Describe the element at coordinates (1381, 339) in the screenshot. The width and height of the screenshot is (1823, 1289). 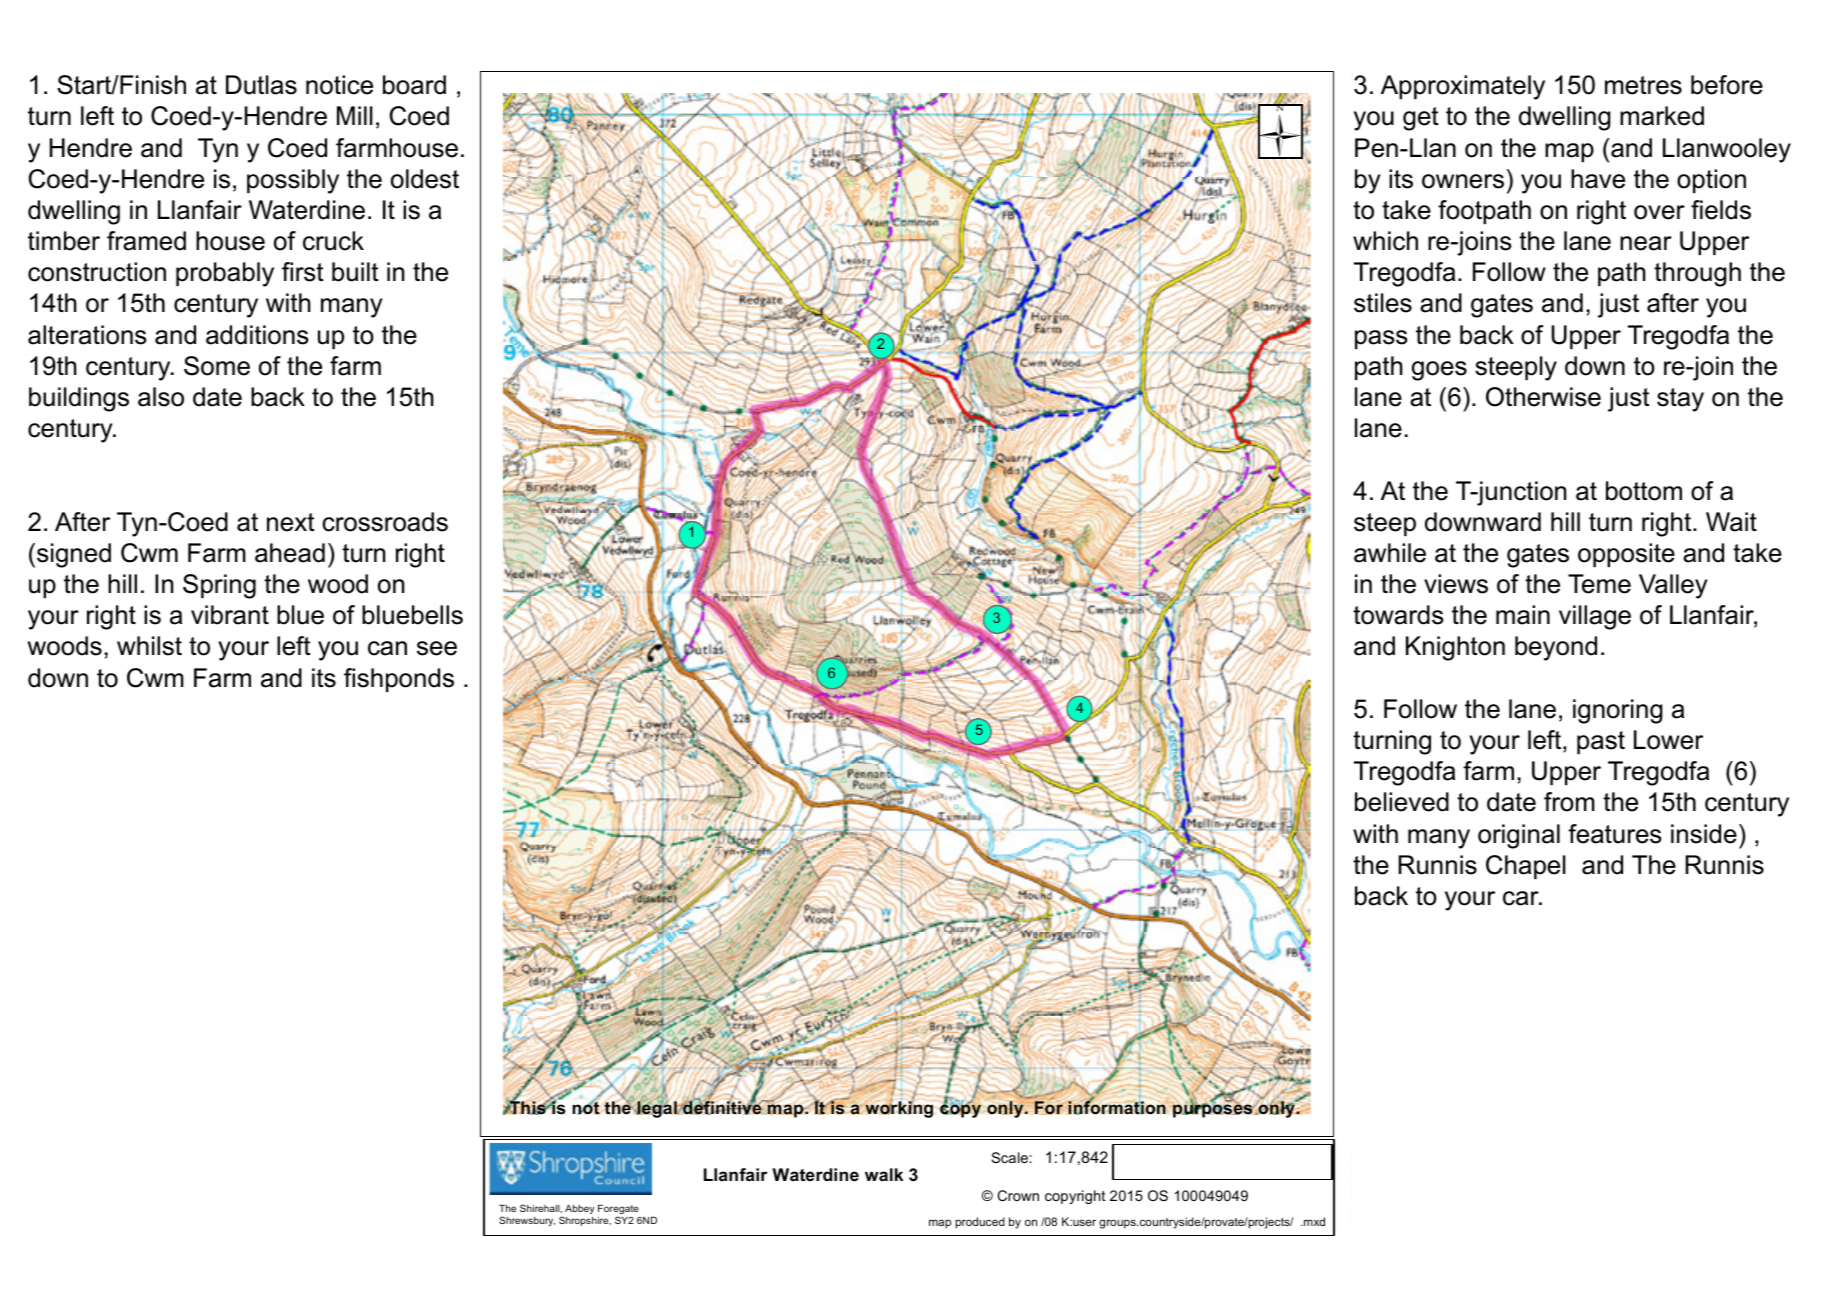
I see `pass` at that location.
